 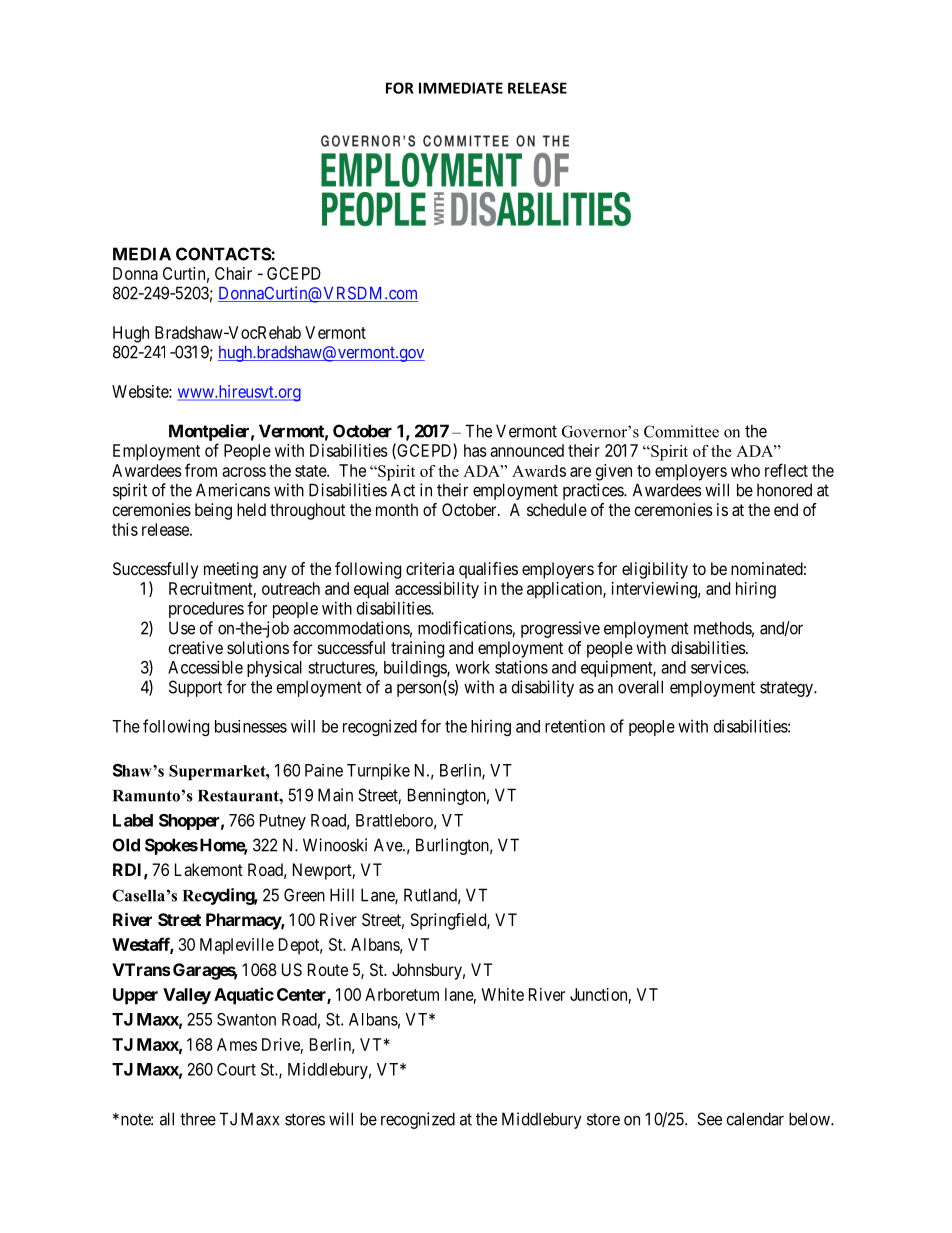 I want to click on services, so click(x=719, y=667).
